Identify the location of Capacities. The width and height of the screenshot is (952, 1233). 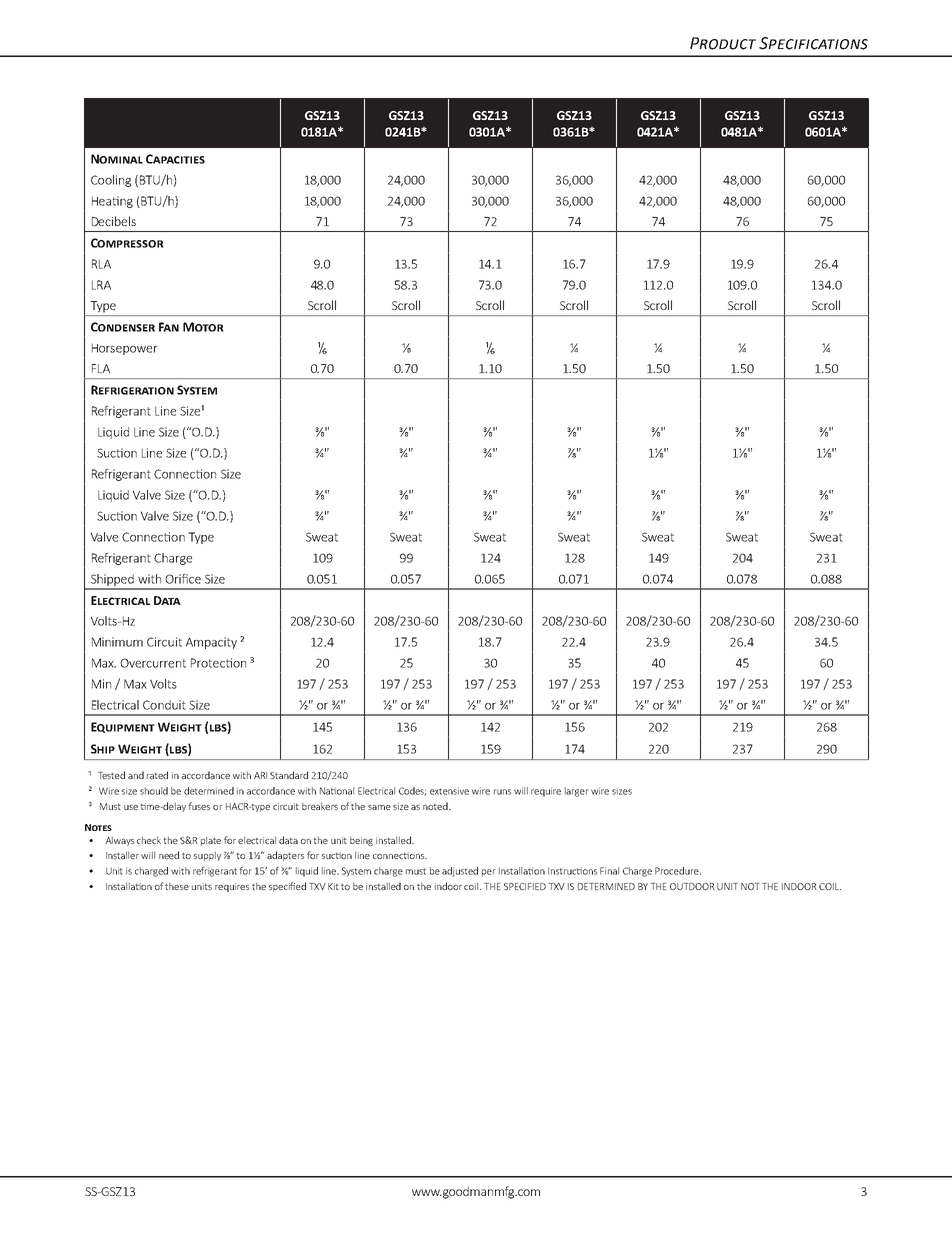
(175, 159).
